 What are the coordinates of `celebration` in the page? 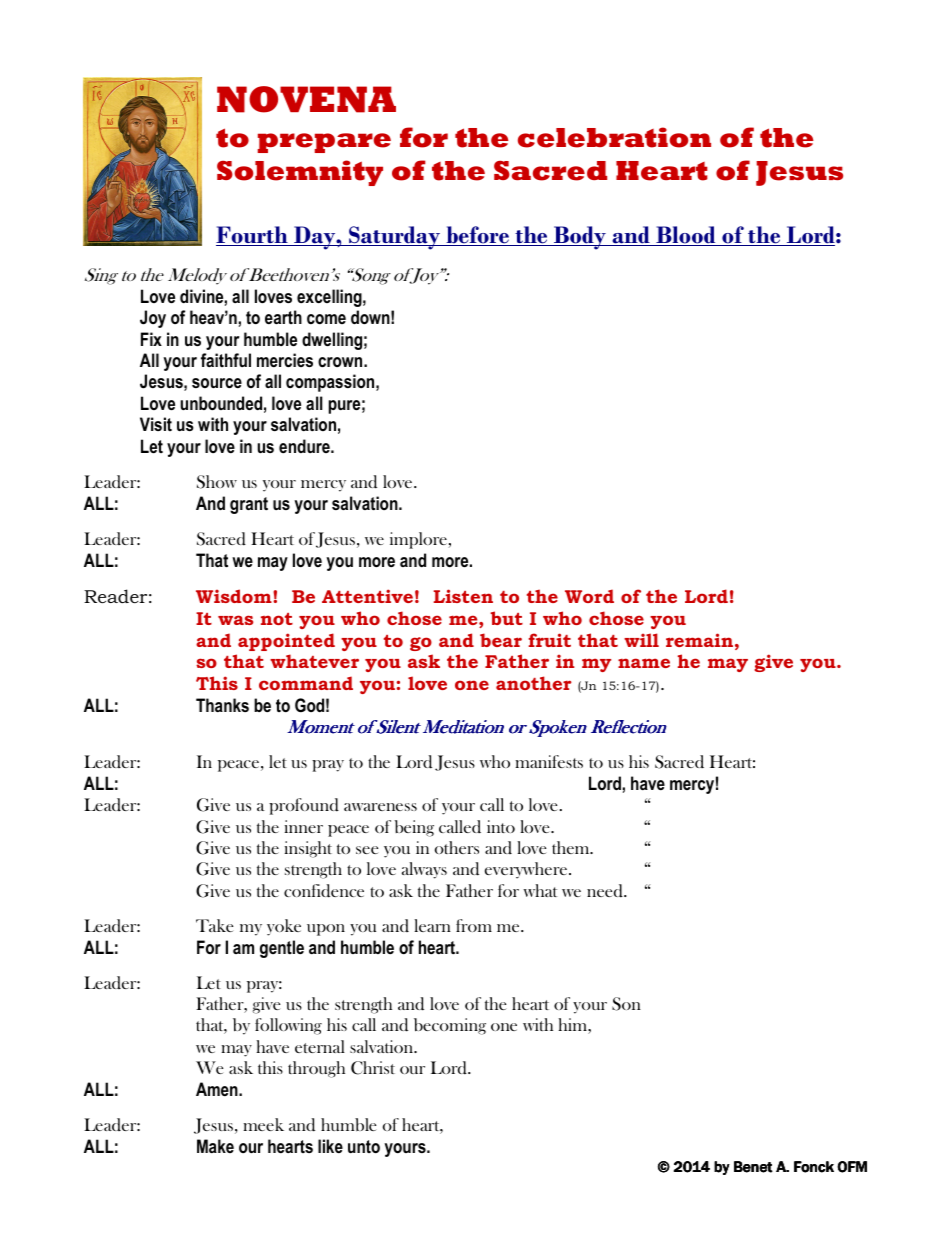 It's located at (614, 137).
